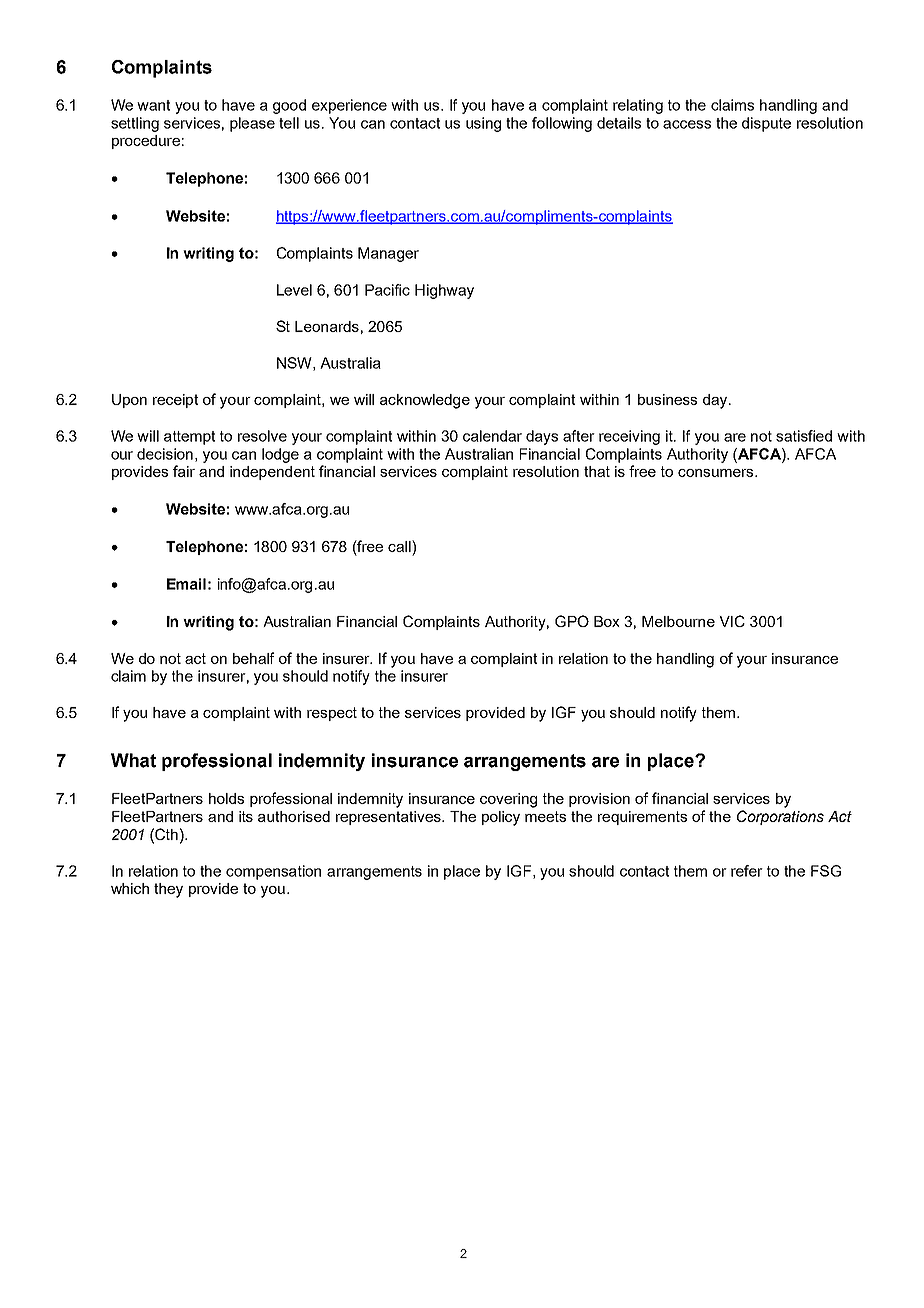 Image resolution: width=924 pixels, height=1308 pixels. What do you see at coordinates (483, 124) in the page?
I see `using` at bounding box center [483, 124].
